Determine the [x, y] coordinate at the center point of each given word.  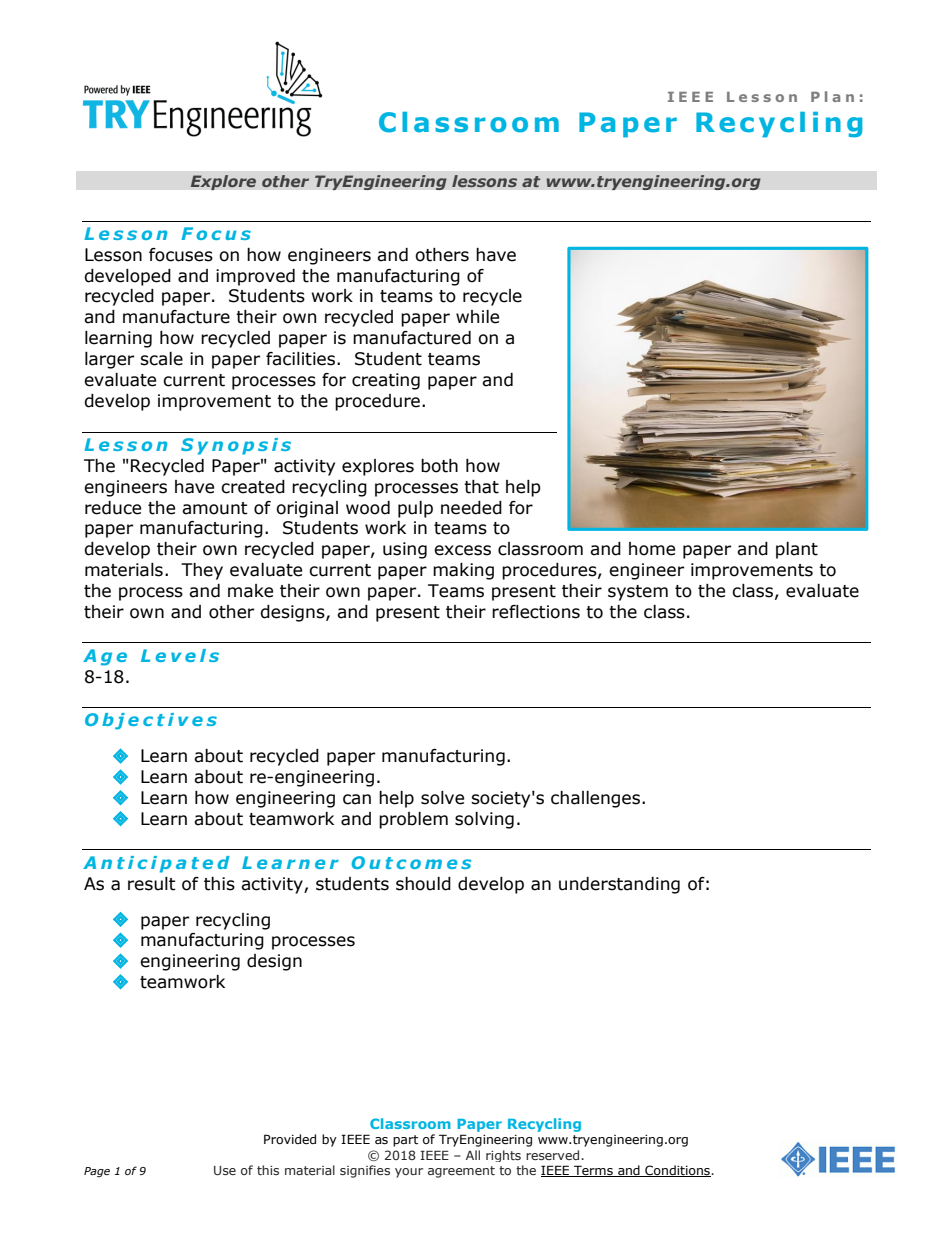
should [423, 884]
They [202, 571]
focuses [181, 255]
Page [97, 1172]
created [253, 487]
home [652, 549]
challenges [597, 799]
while [477, 317]
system [638, 593]
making [463, 571]
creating [386, 381]
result [152, 884]
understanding [619, 885]
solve [442, 798]
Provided [290, 1139]
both [439, 466]
